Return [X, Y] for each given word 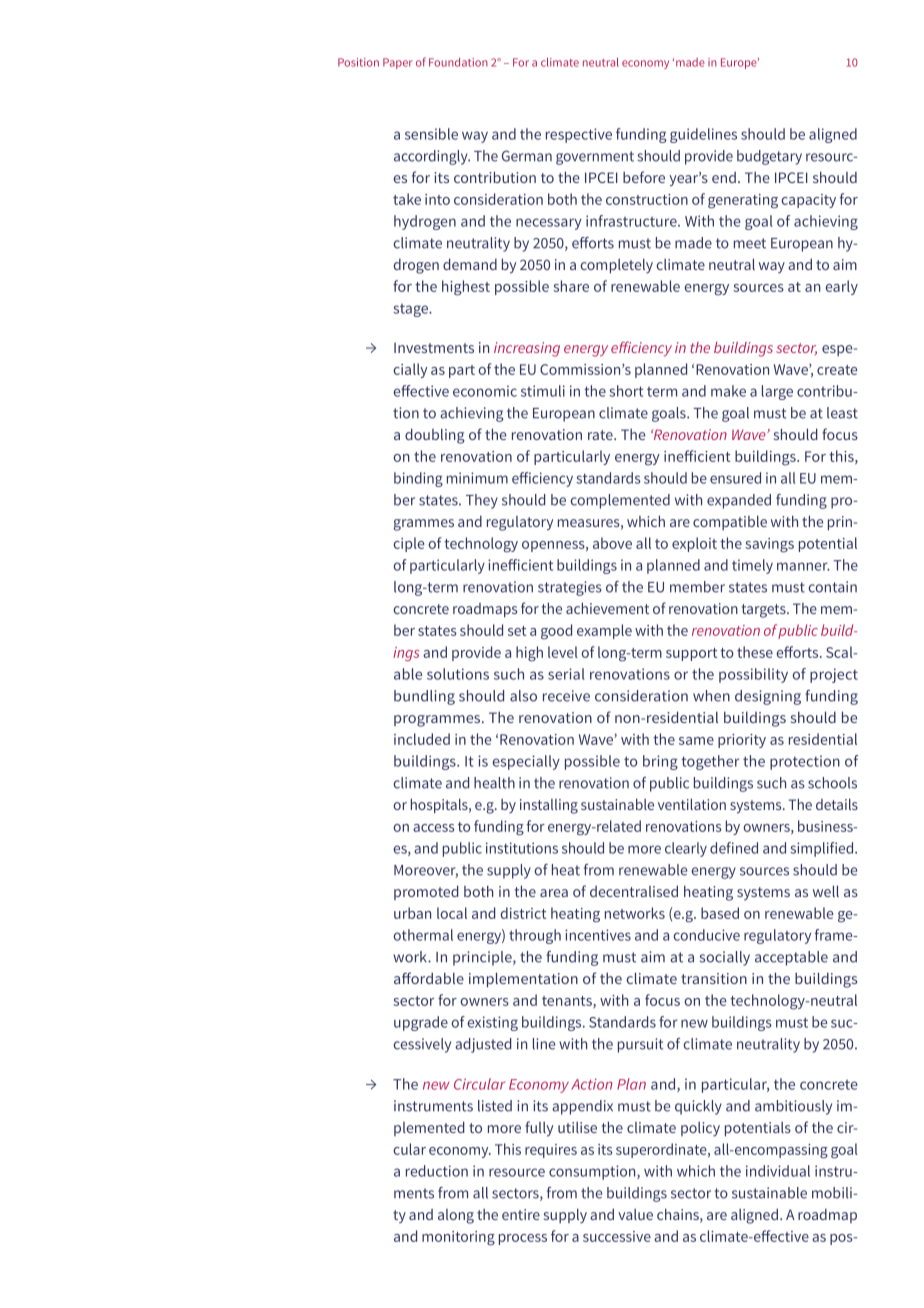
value [635, 1214]
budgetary [769, 157]
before [644, 177]
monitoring [458, 1238]
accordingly [432, 157]
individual [778, 1171]
